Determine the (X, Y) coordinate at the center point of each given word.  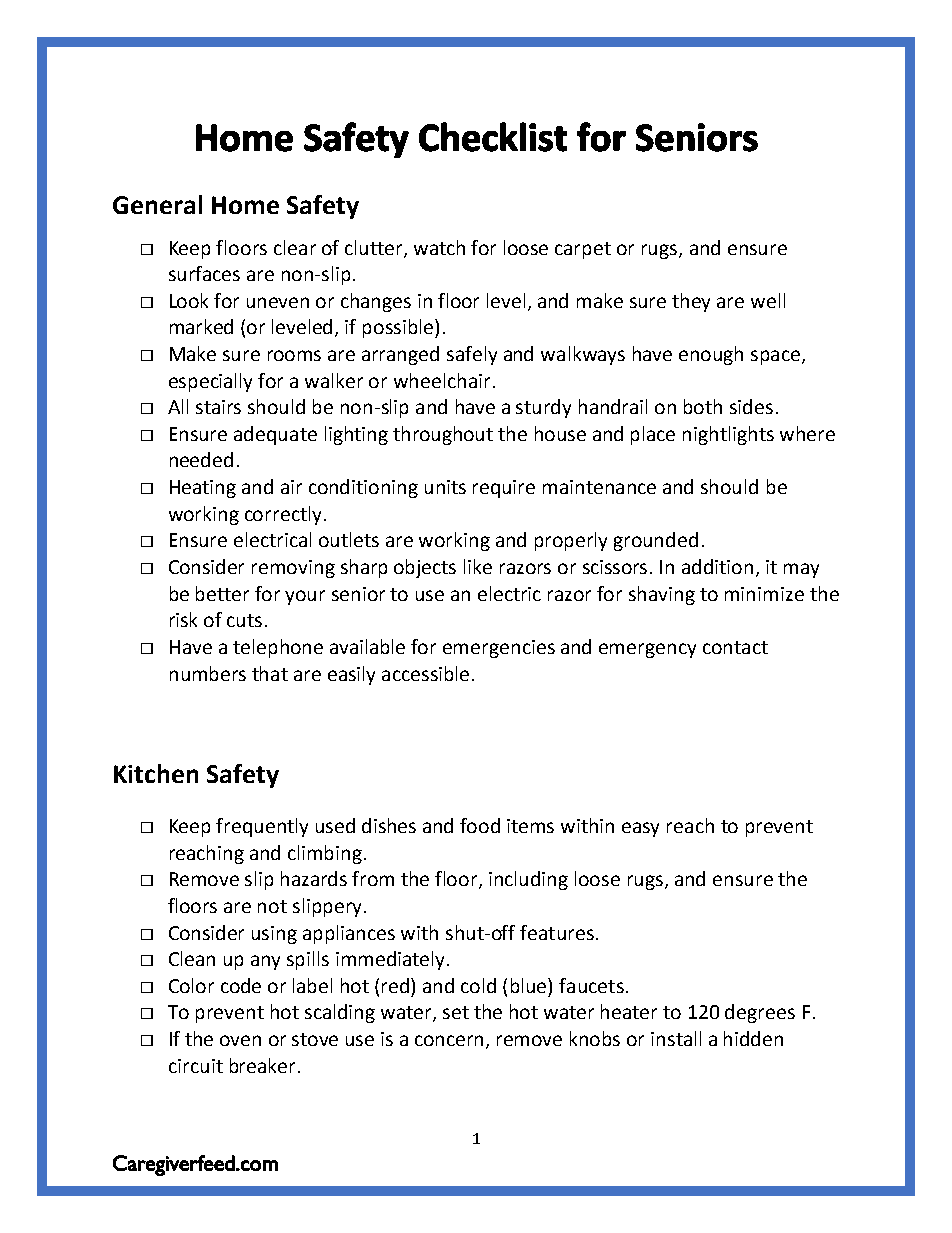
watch (439, 247)
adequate (275, 435)
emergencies (499, 649)
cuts (244, 620)
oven (240, 1040)
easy (640, 829)
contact (735, 647)
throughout (443, 435)
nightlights (728, 435)
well (768, 300)
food (480, 825)
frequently (262, 827)
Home (245, 205)
